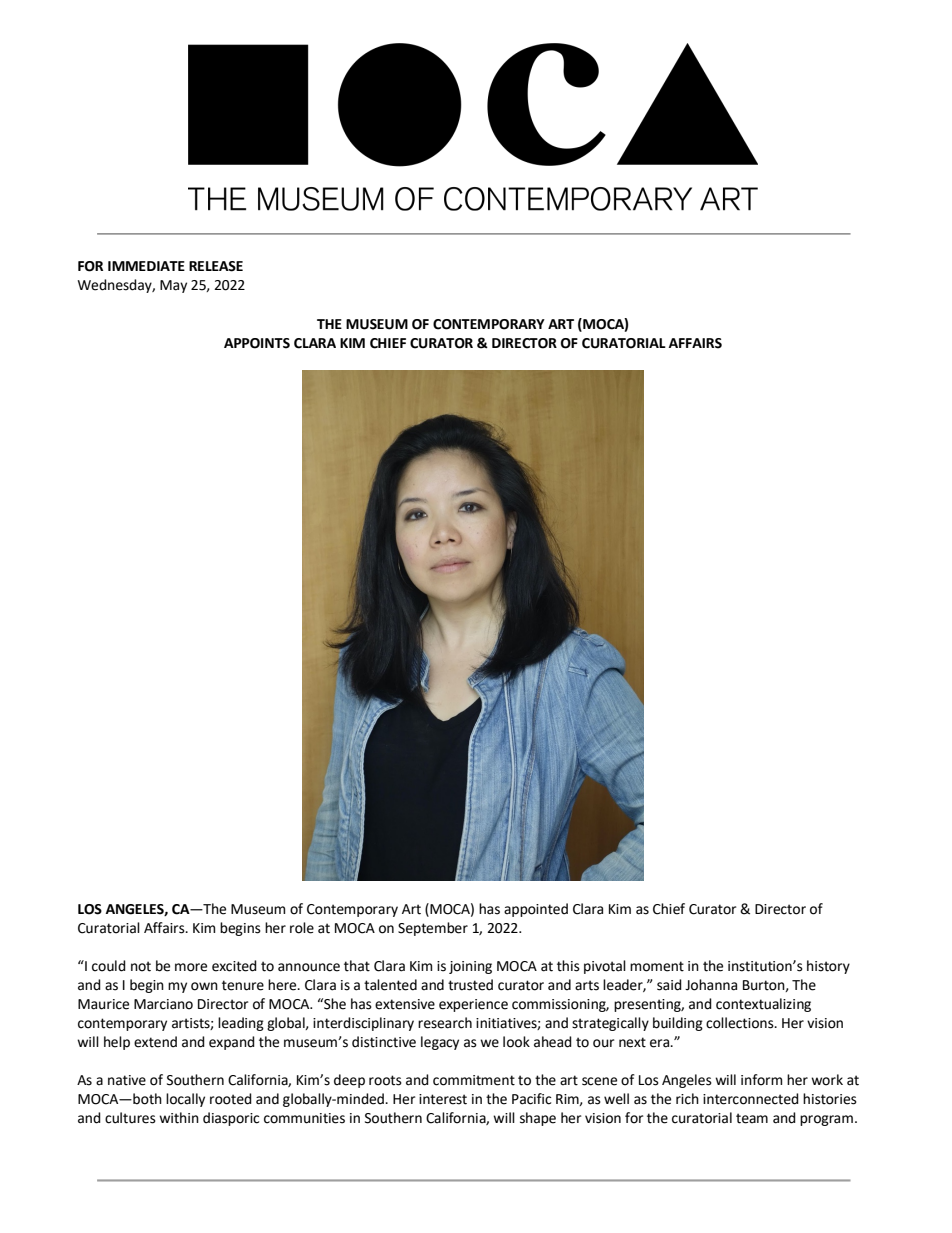 This page has width=952, height=1233. Describe the element at coordinates (191, 967) in the page. I see `more` at that location.
